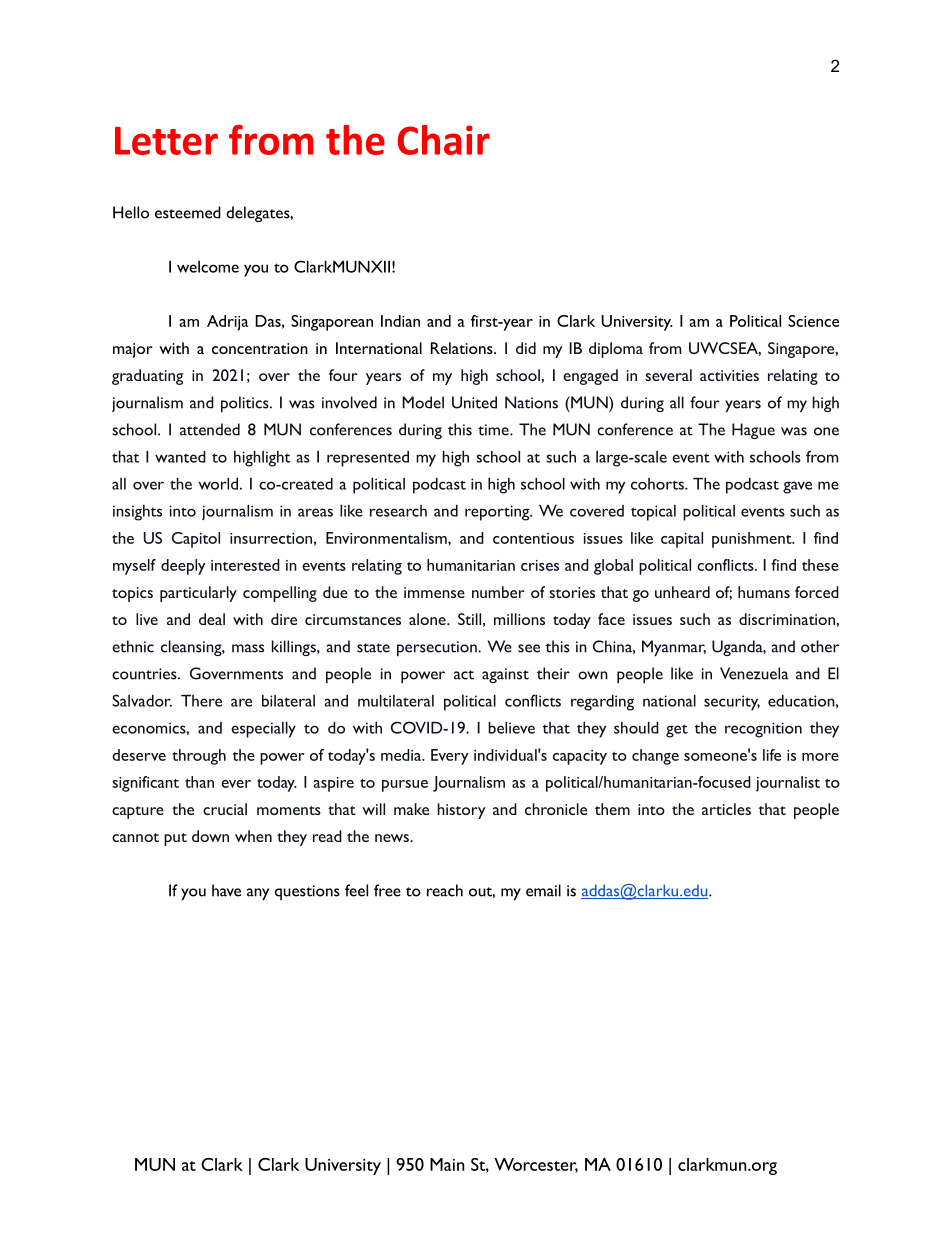  What do you see at coordinates (248, 648) in the image?
I see `mass` at bounding box center [248, 648].
